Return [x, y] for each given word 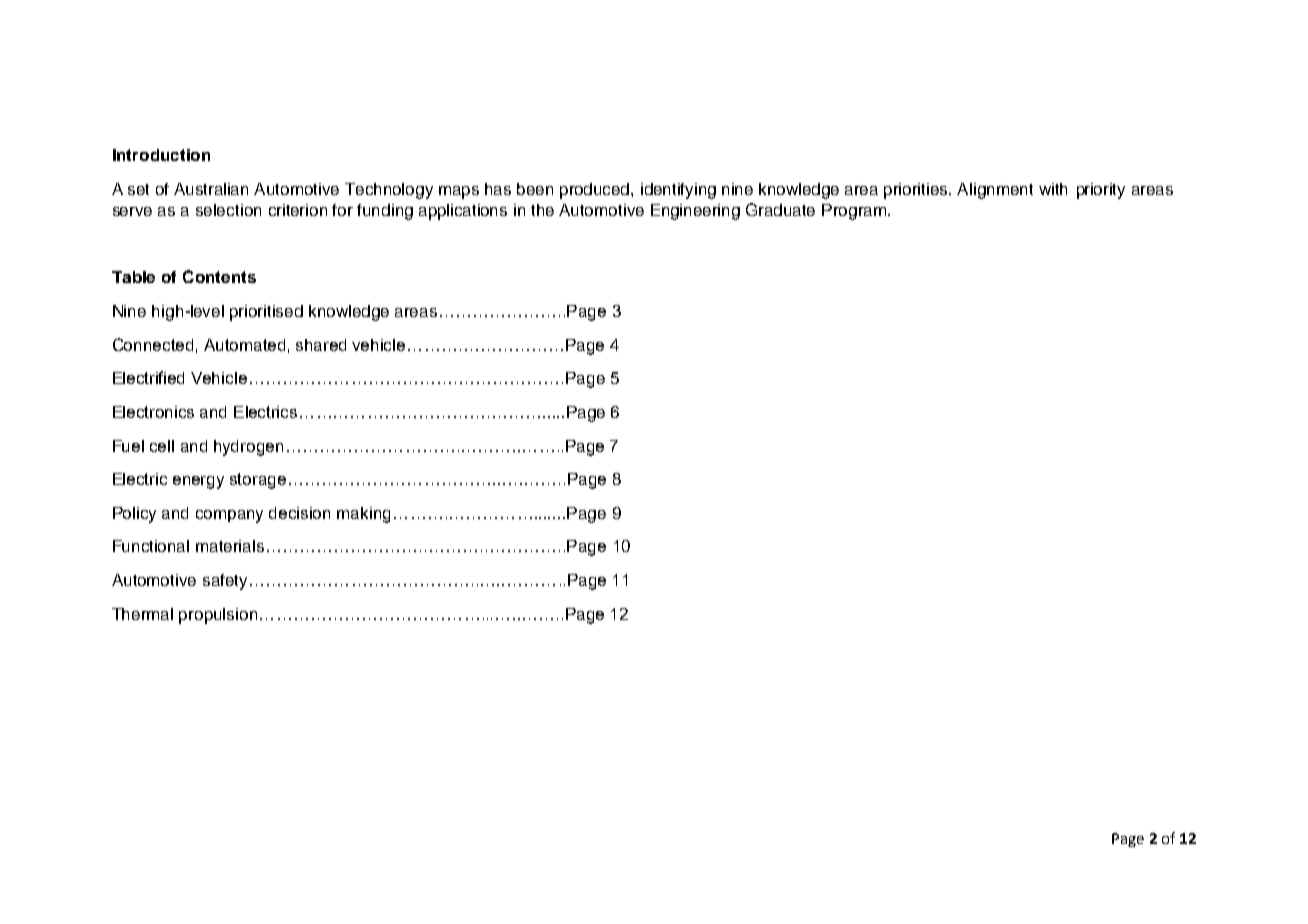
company [229, 516]
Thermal [142, 614]
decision [299, 513]
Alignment [995, 191]
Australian [211, 189]
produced [596, 191]
